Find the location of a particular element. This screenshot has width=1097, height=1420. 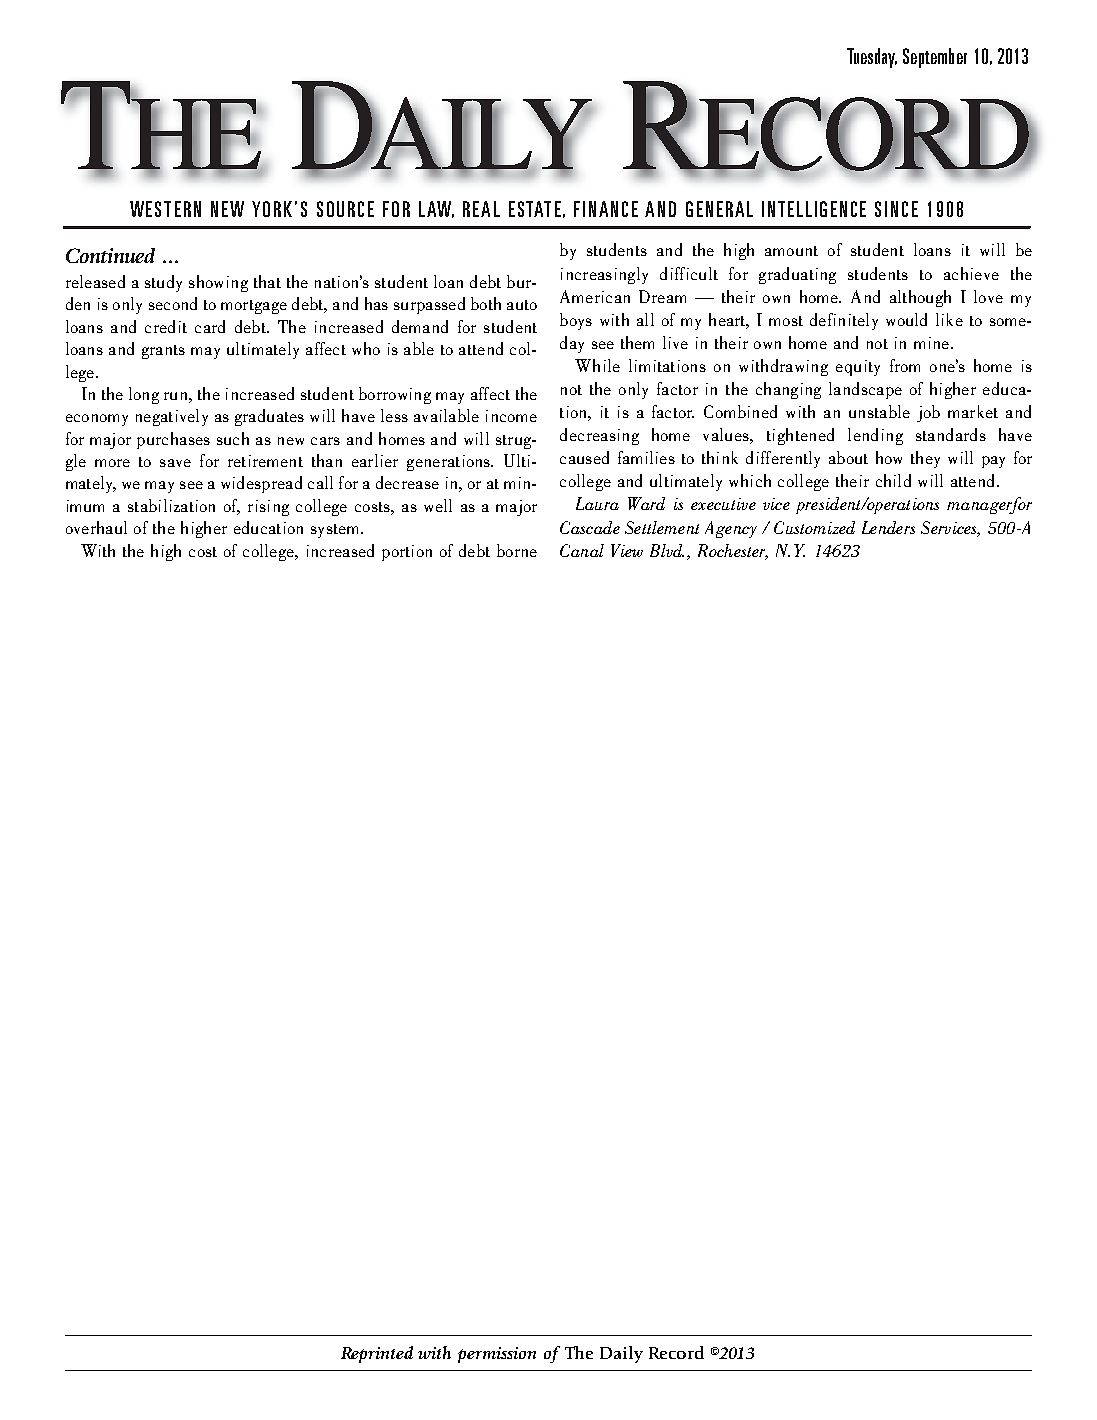

Tuesday is located at coordinates (872, 58).
